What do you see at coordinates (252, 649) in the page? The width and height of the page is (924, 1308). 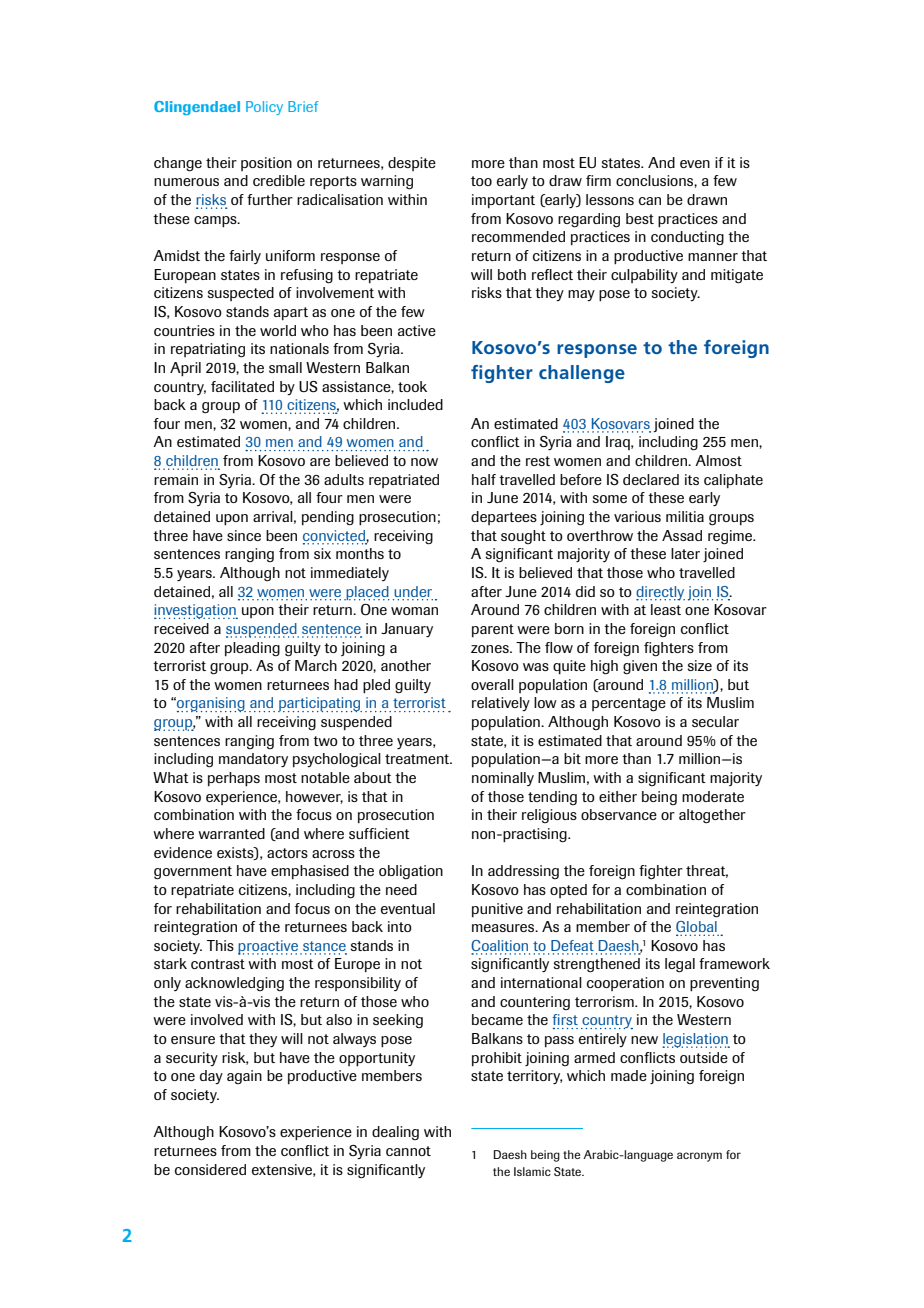 I see `pleading` at bounding box center [252, 649].
